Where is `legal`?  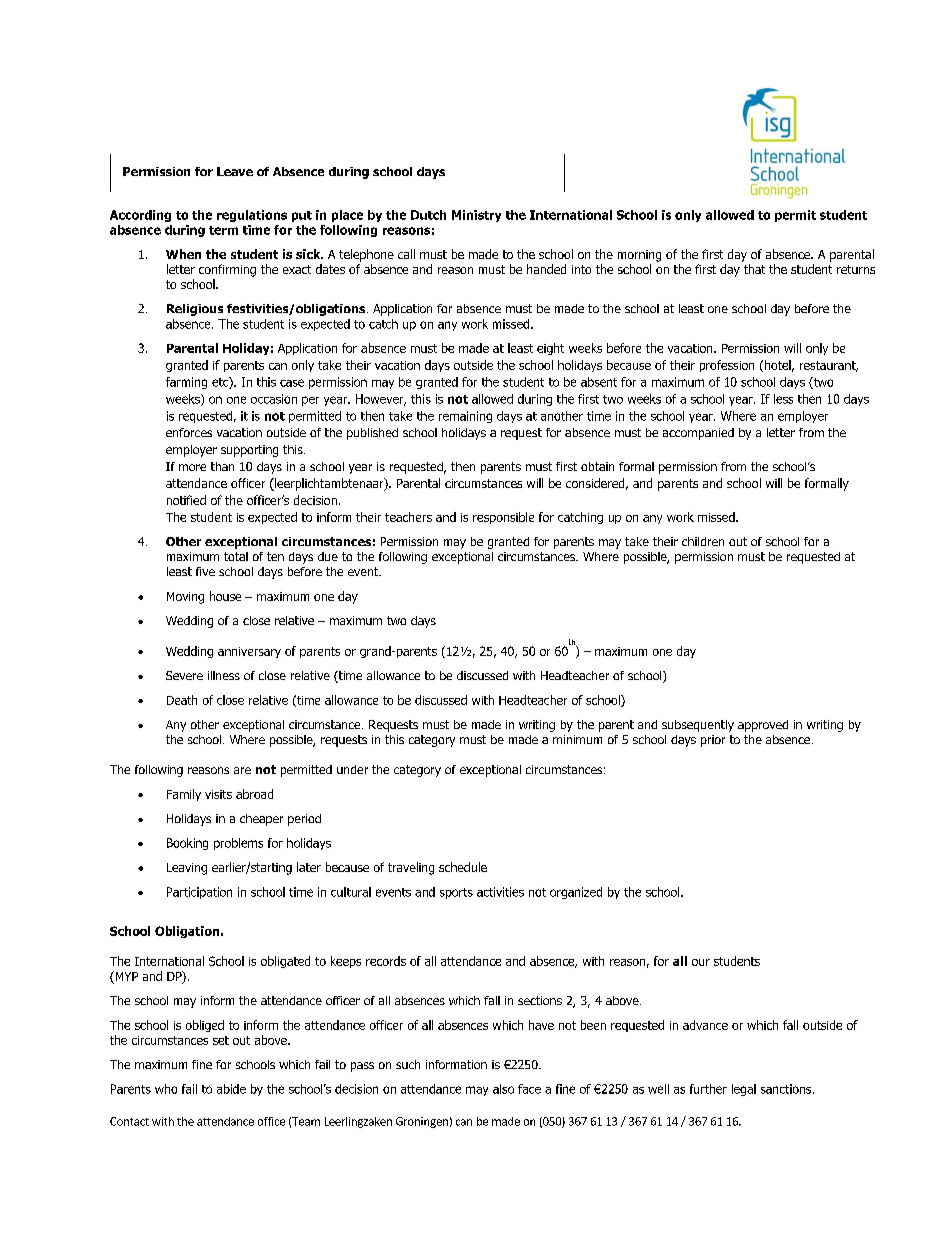 legal is located at coordinates (744, 1090).
